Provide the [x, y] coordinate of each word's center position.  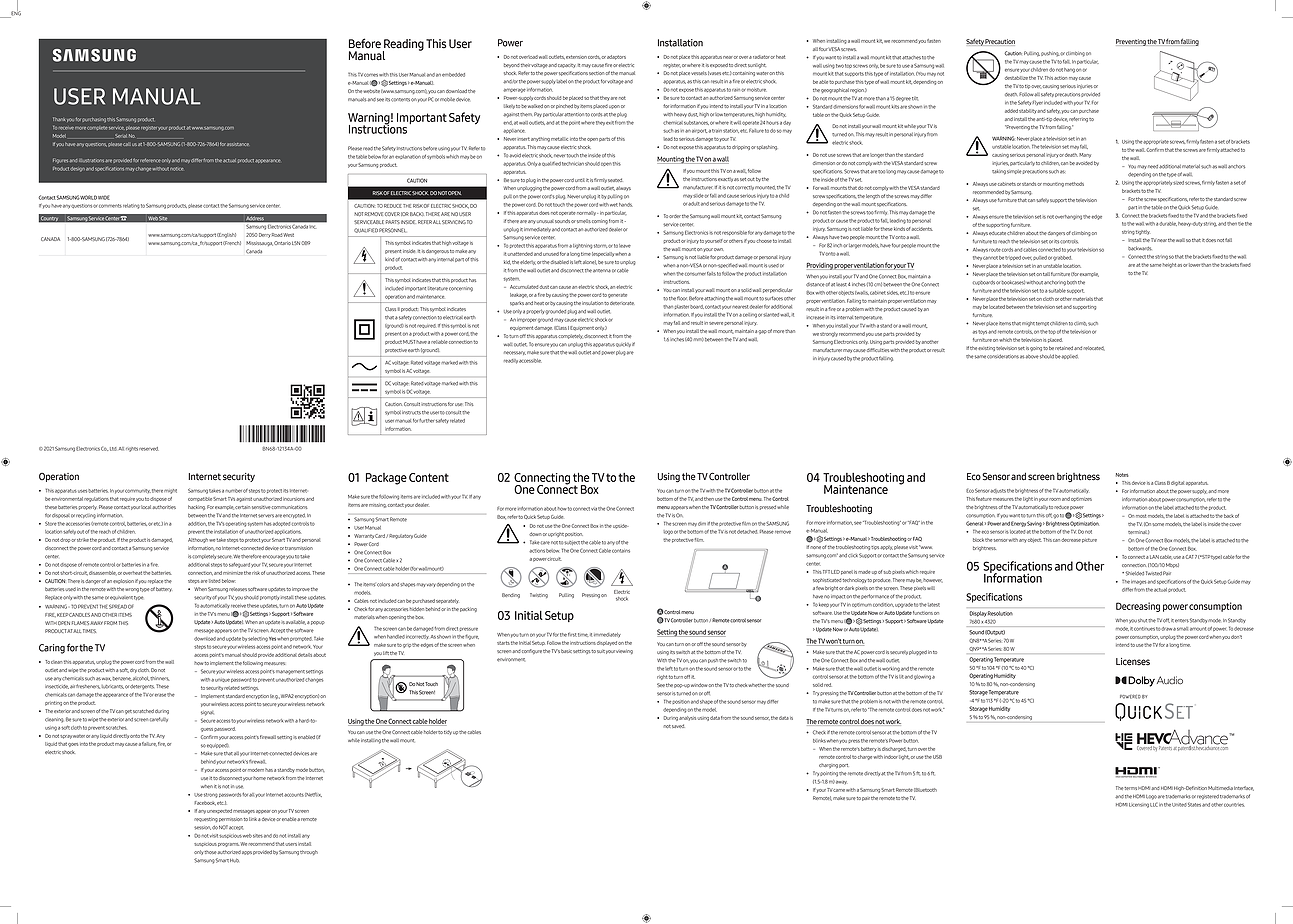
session [202, 828]
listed [214, 581]
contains [621, 551]
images [1138, 582]
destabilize [1016, 78]
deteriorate [622, 303]
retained [1064, 348]
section [596, 73]
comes [371, 75]
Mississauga [259, 243]
